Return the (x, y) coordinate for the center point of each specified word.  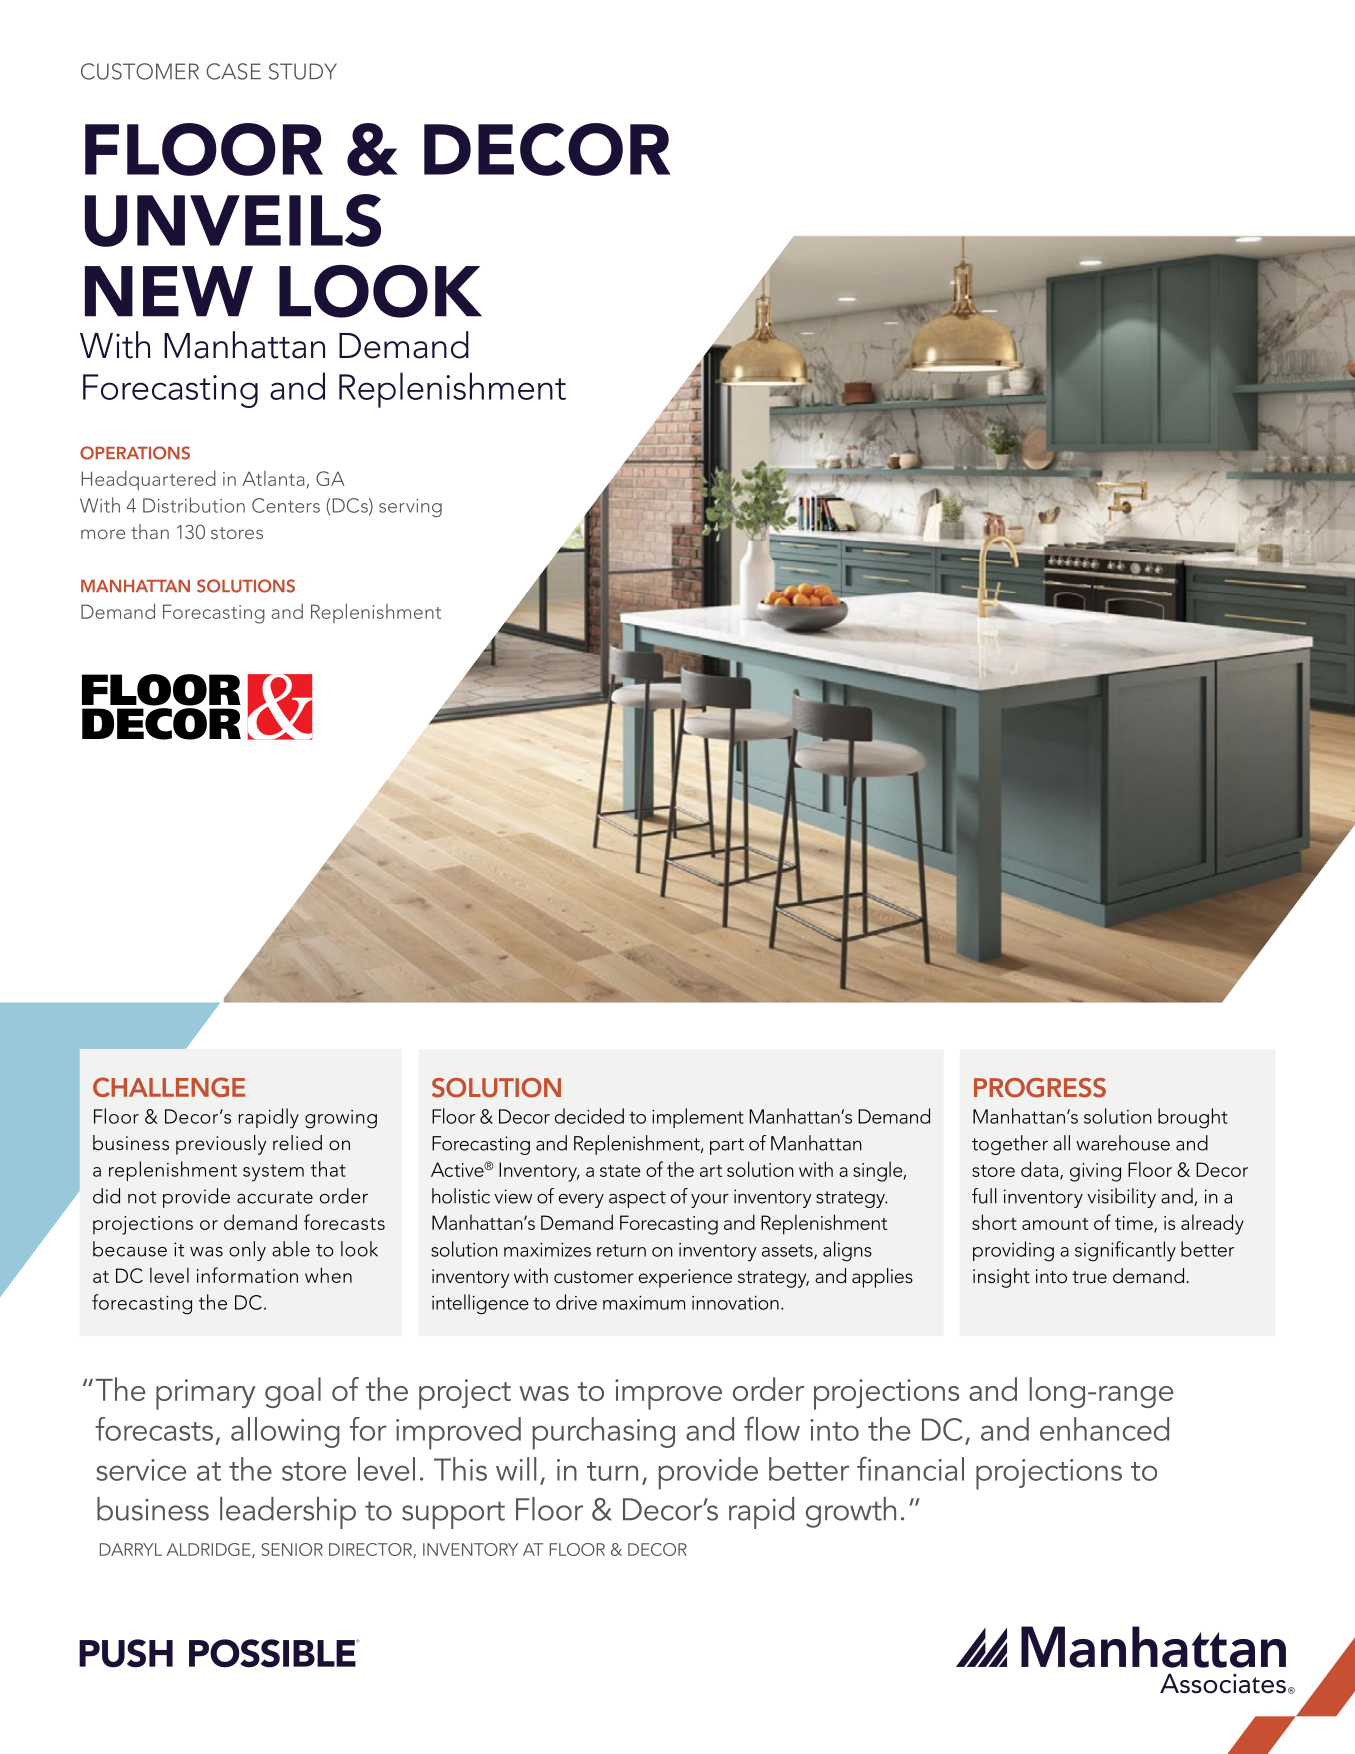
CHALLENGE (169, 1087)
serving (410, 508)
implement (698, 1118)
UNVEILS (233, 220)
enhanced (1104, 1429)
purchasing (604, 1433)
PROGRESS (1040, 1088)
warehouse (1123, 1143)
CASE (233, 71)
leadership (288, 1513)
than (150, 531)
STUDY (303, 71)
